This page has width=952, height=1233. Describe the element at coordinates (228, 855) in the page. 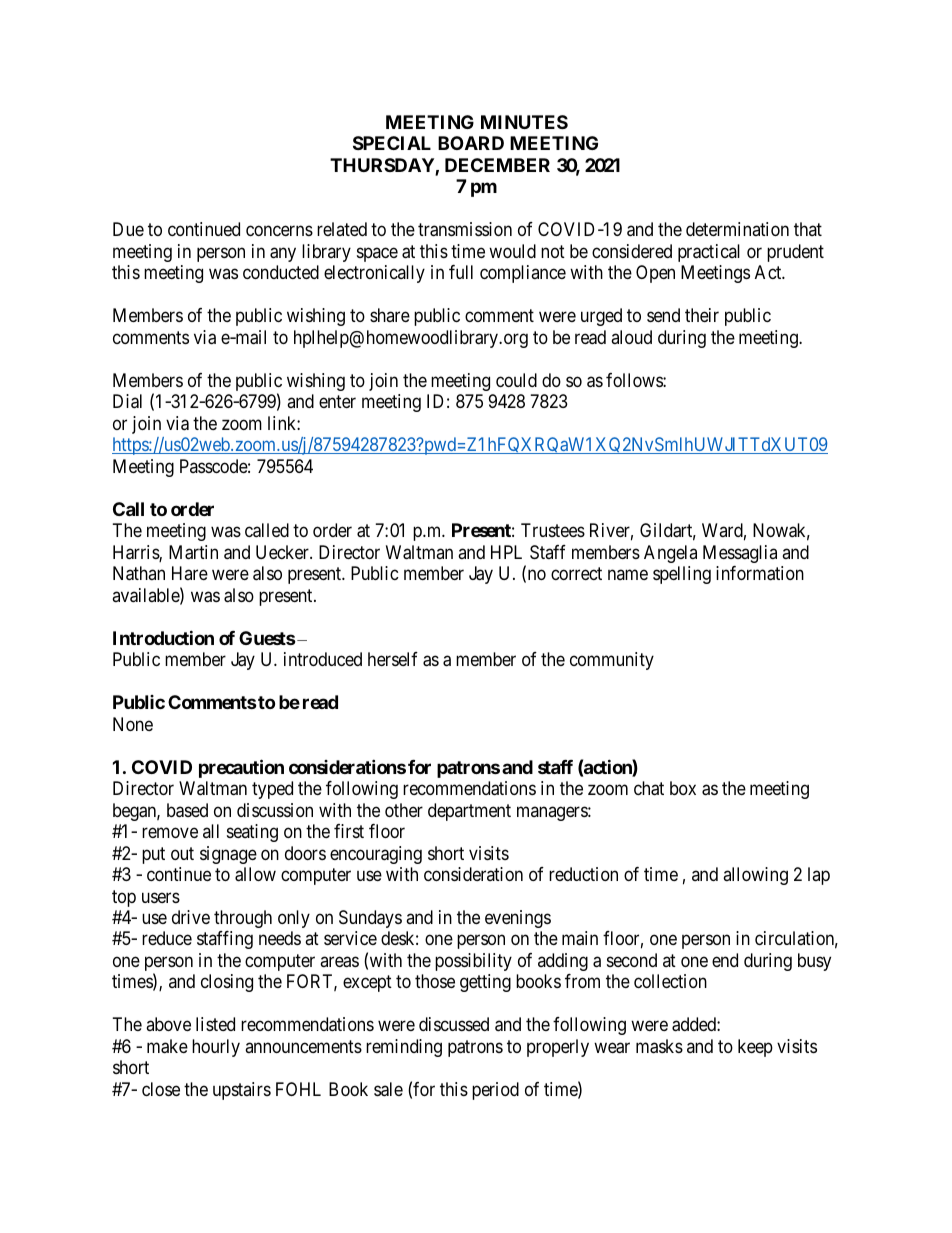

I see `signage` at that location.
